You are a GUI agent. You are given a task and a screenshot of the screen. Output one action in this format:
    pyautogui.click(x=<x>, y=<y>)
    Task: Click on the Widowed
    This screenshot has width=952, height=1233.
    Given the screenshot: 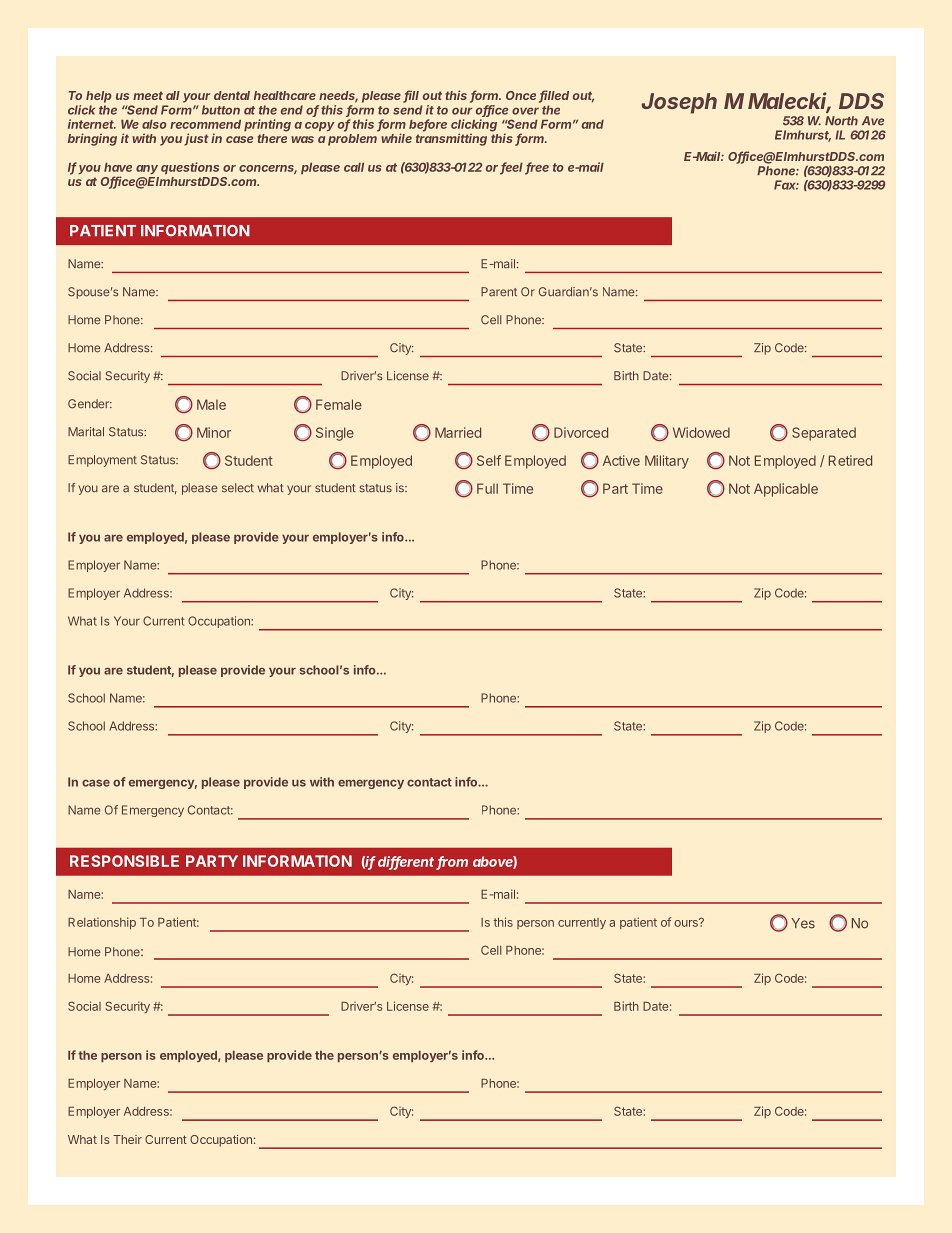 What is the action you would take?
    pyautogui.click(x=701, y=432)
